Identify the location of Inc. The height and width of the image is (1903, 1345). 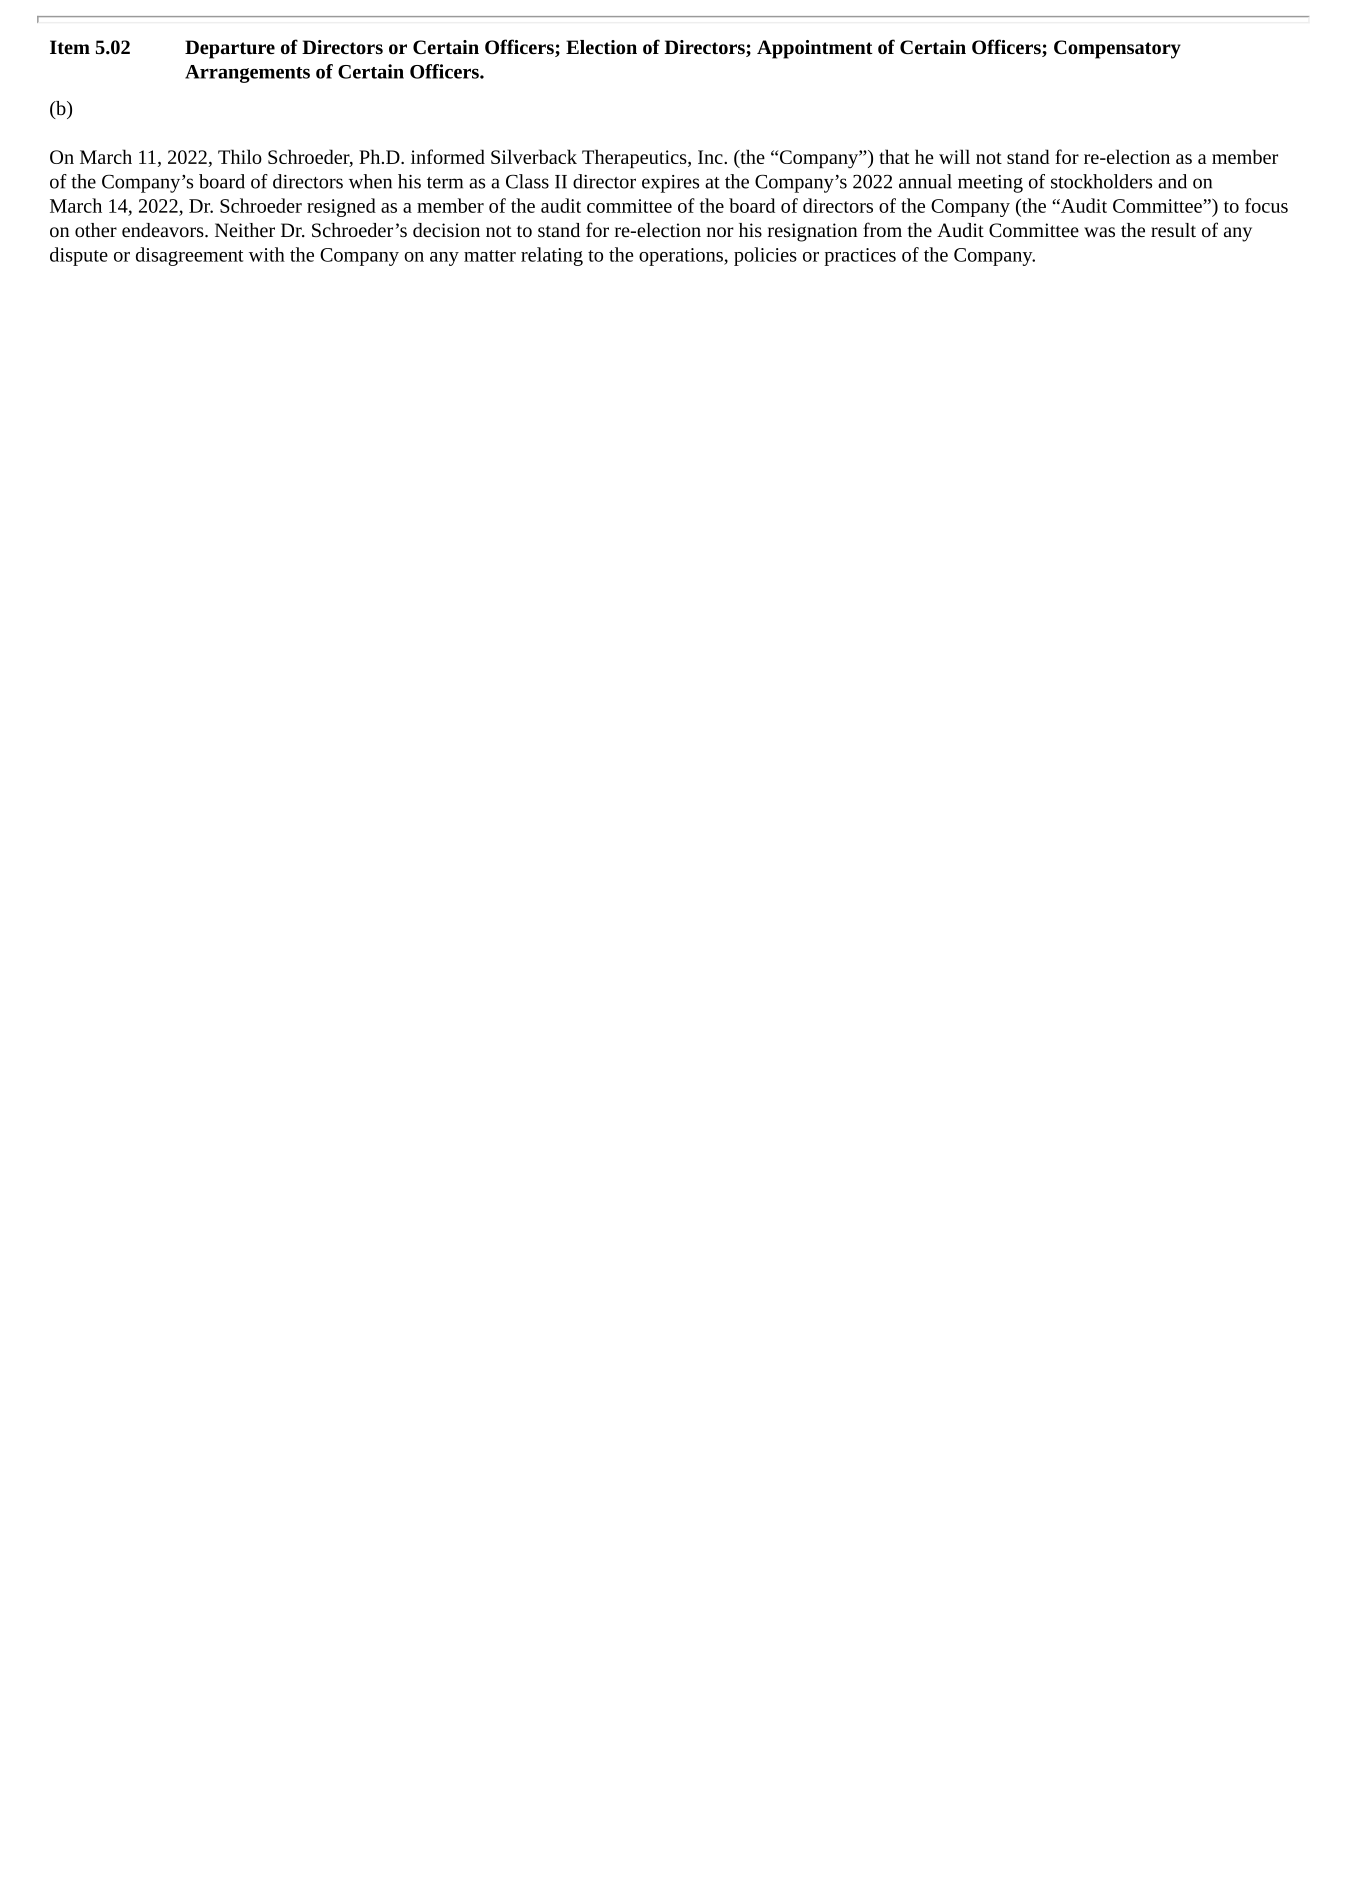
(711, 157).
